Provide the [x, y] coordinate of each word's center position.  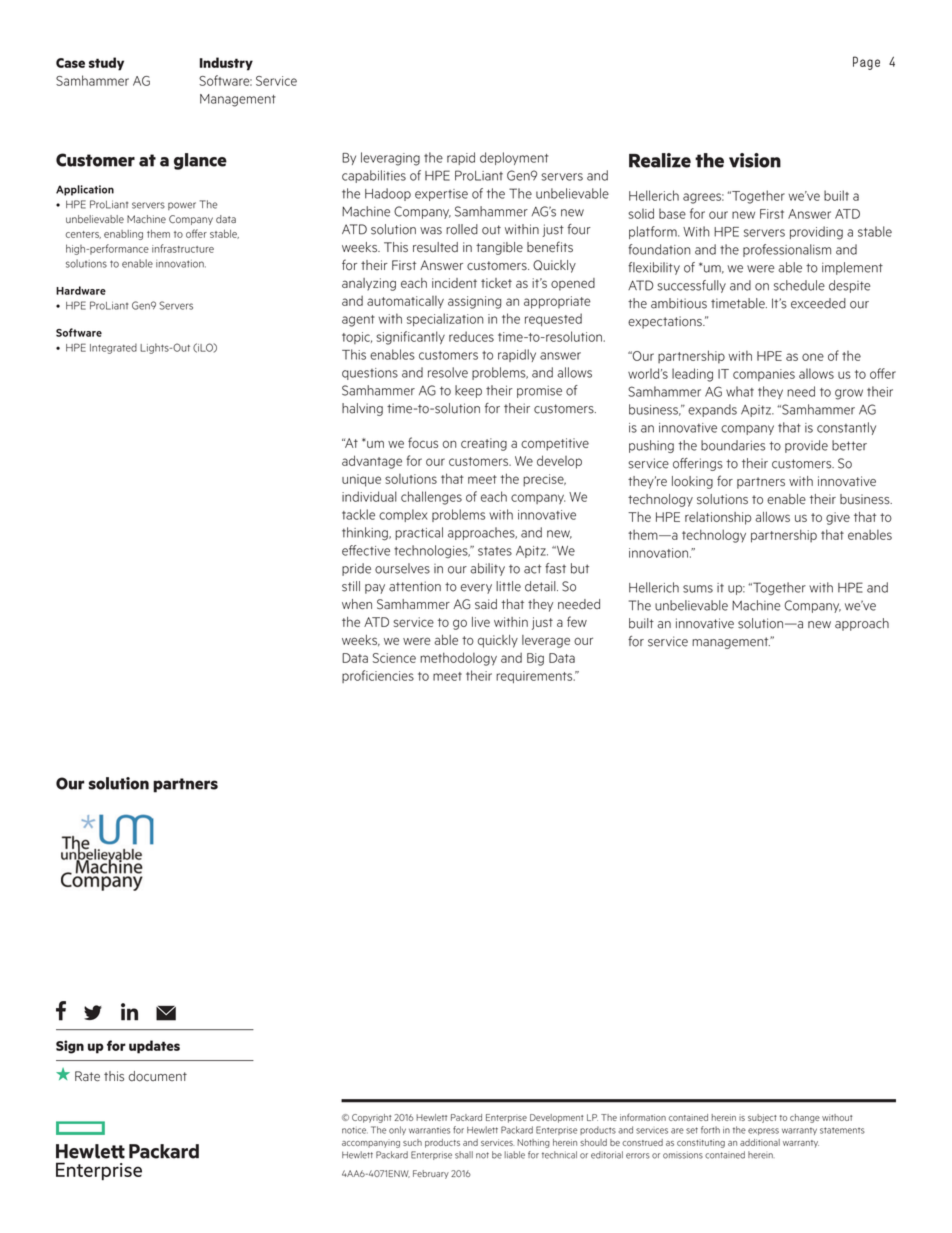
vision [755, 160]
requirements [535, 677]
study [106, 64]
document [158, 1076]
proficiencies [378, 676]
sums [698, 589]
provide [806, 446]
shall [464, 1155]
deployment [514, 158]
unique [361, 480]
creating [484, 444]
